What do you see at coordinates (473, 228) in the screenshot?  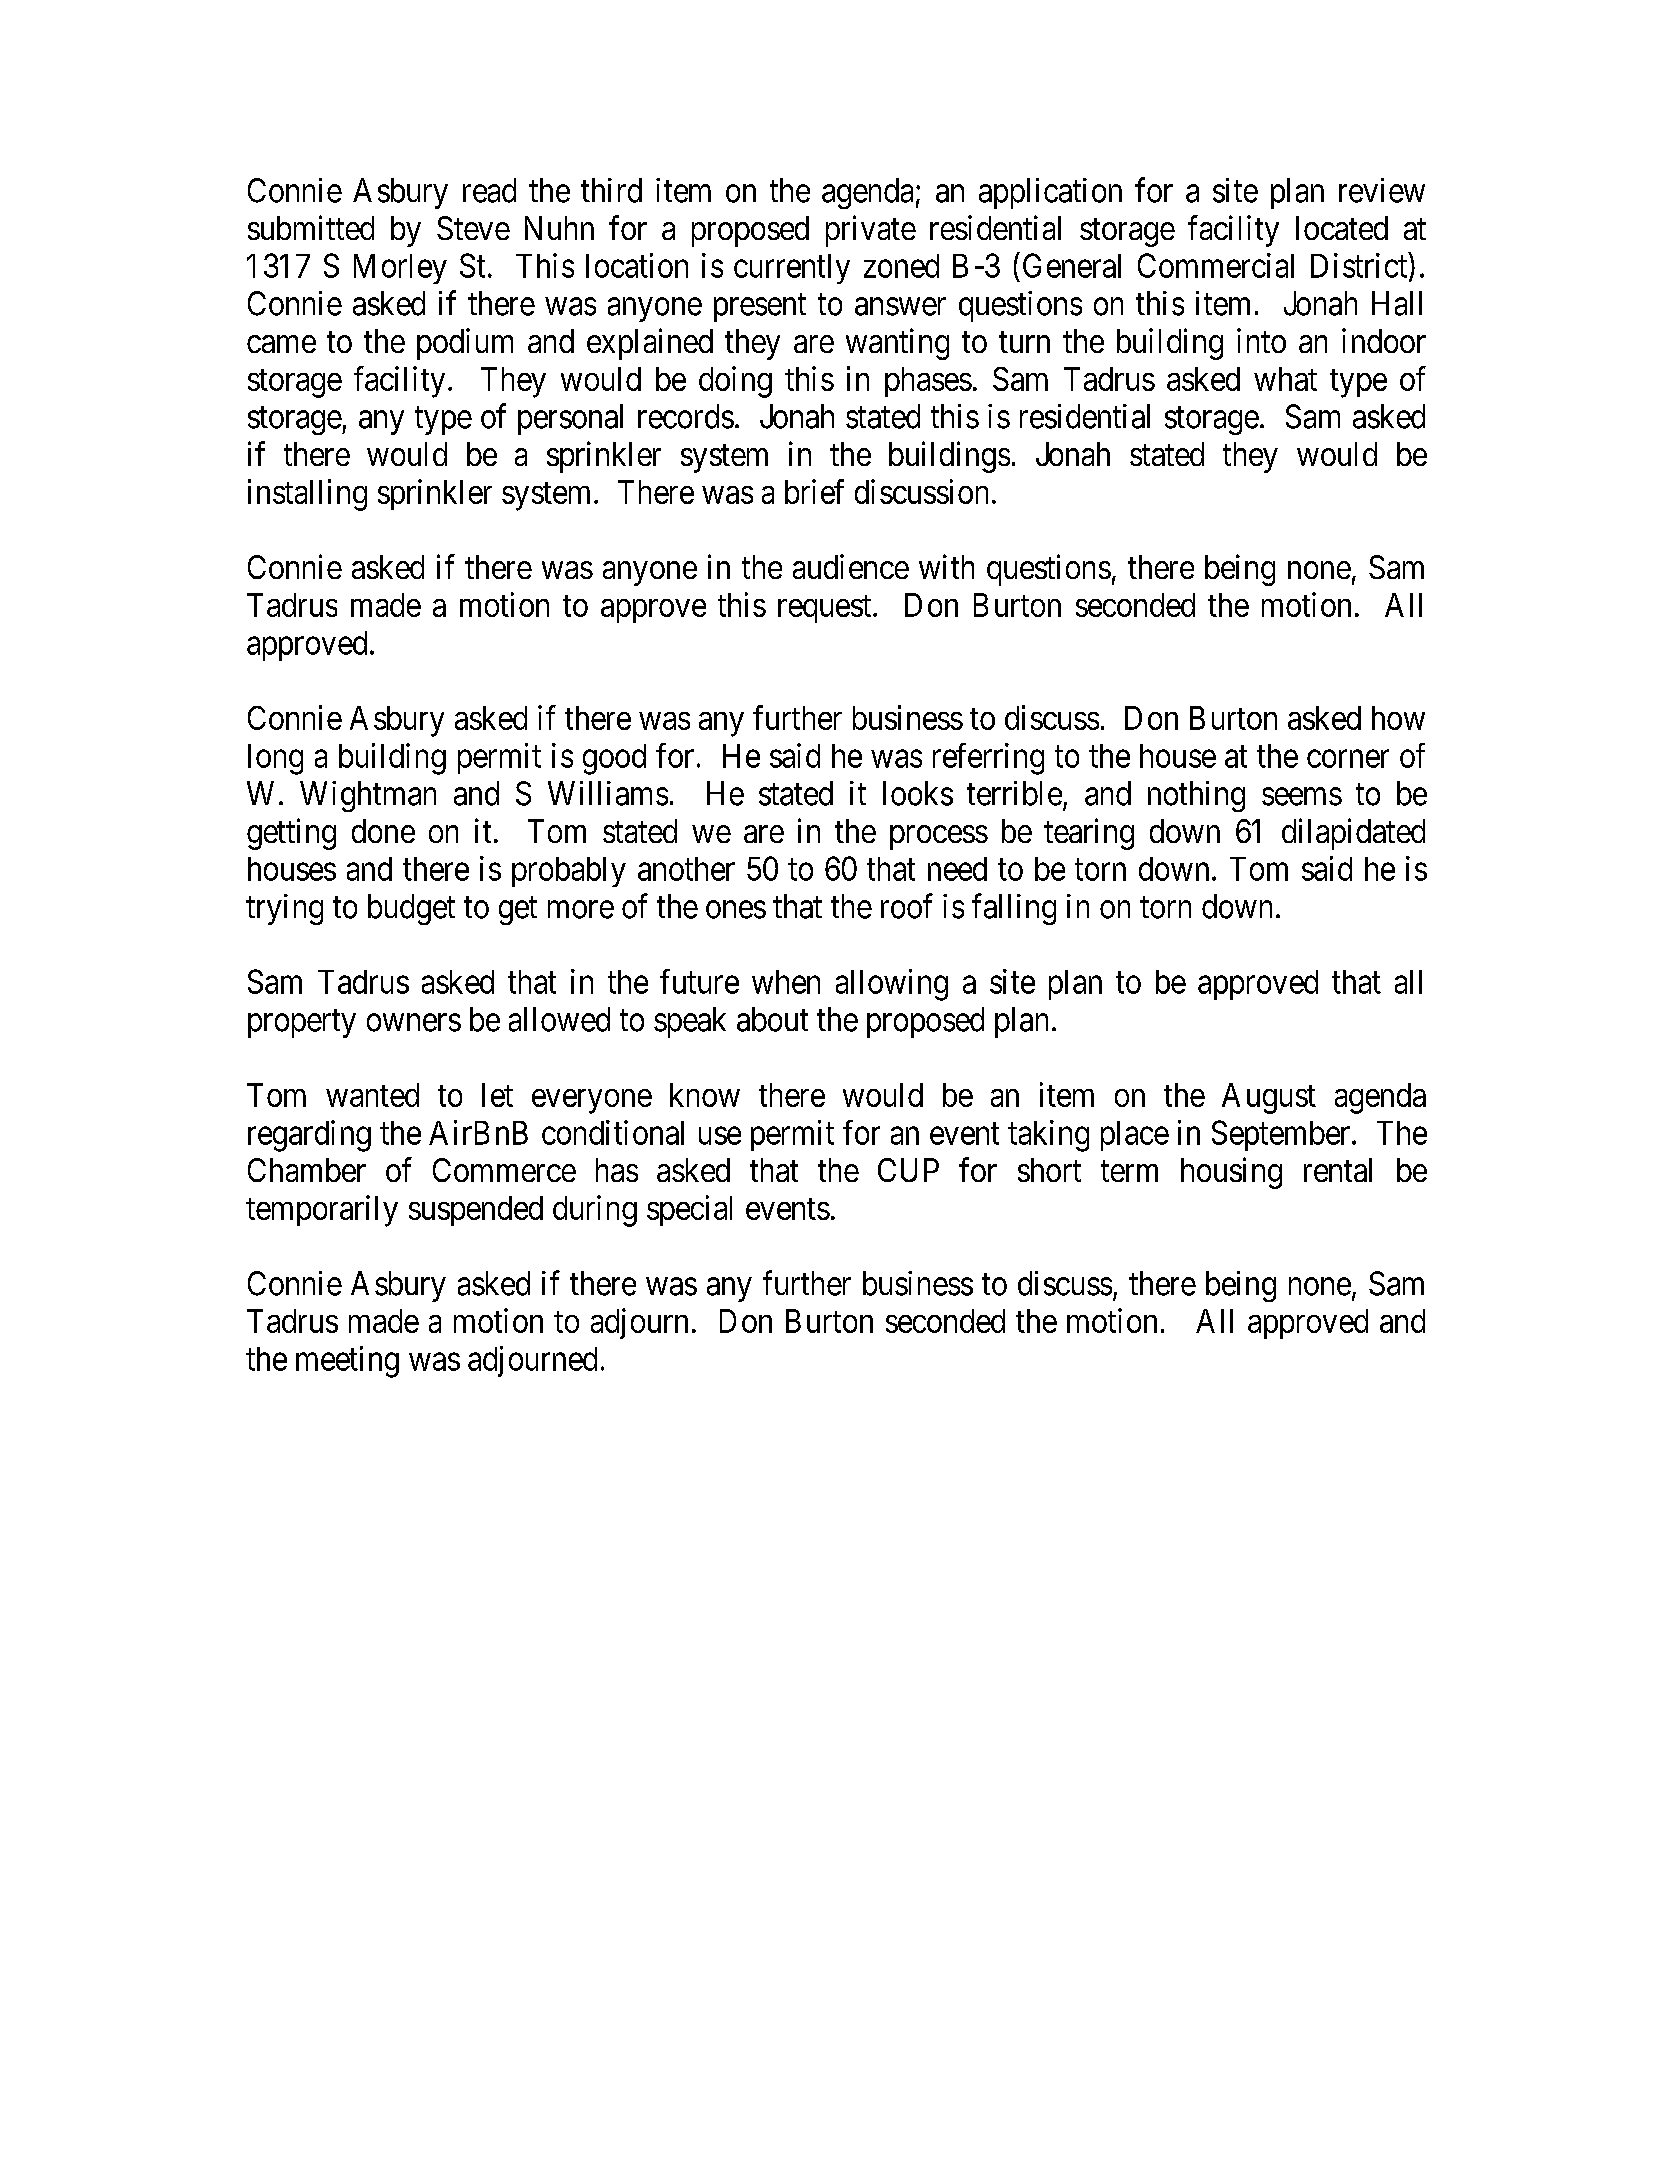 I see `Steve` at bounding box center [473, 228].
